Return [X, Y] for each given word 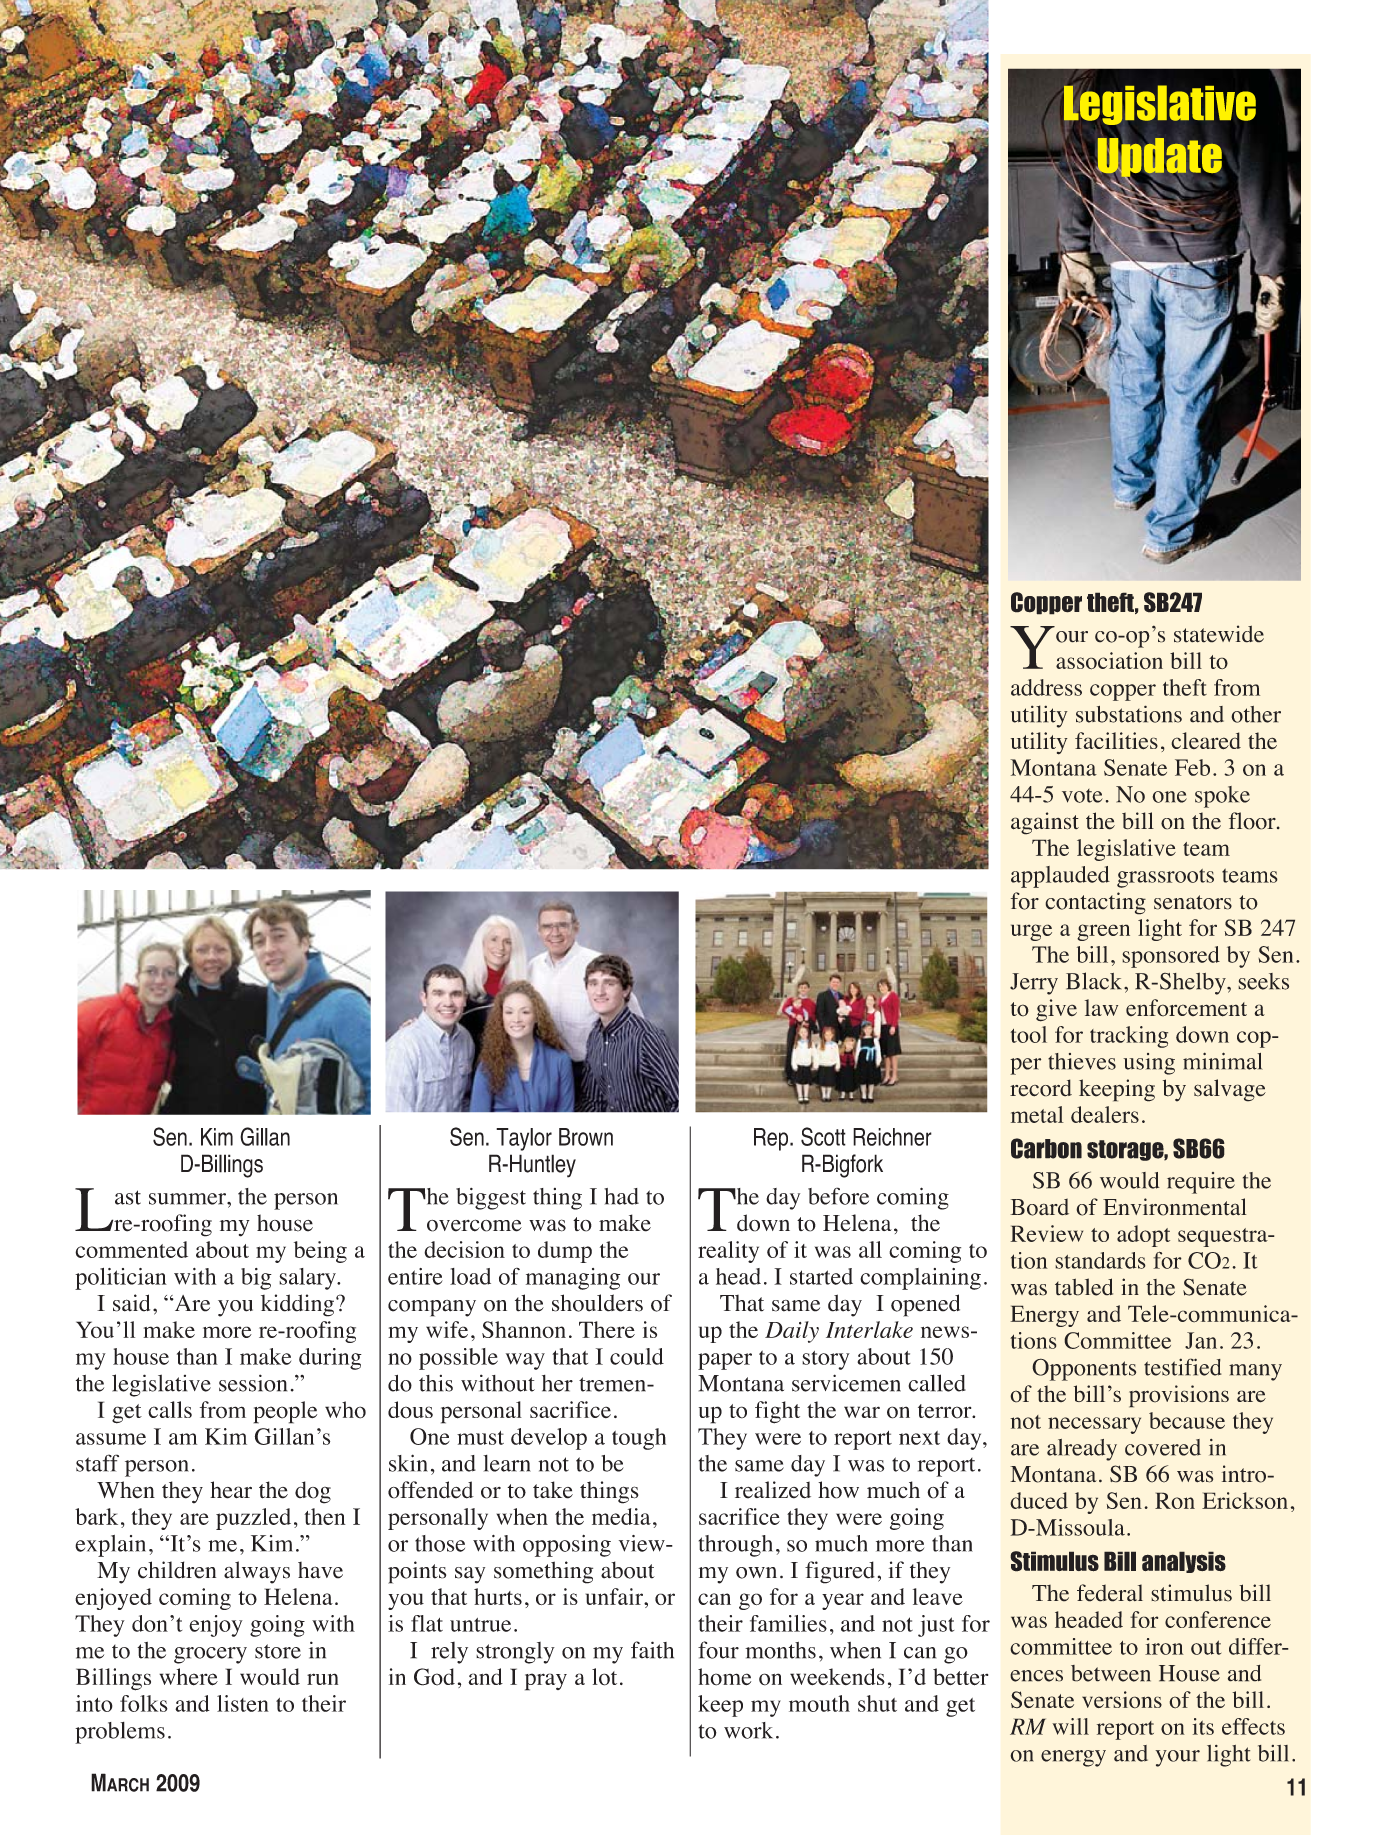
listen [243, 1703]
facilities [1116, 741]
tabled [1084, 1287]
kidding [299, 1305]
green [1103, 932]
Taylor [524, 1139]
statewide [1219, 634]
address [1046, 687]
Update [1158, 158]
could [637, 1356]
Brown [586, 1137]
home [724, 1677]
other [1256, 714]
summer [188, 1199]
